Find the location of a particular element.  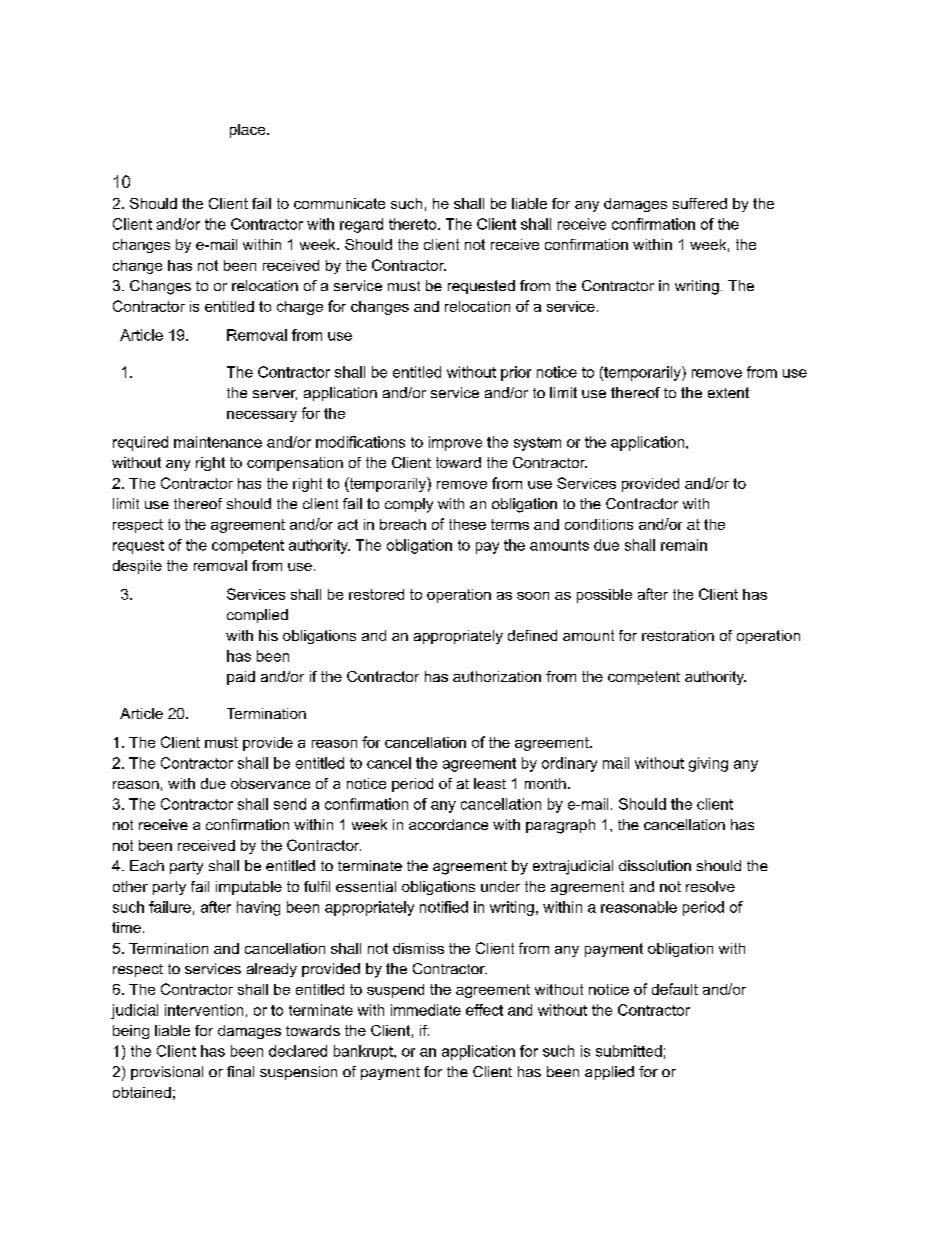

server is located at coordinates (275, 395).
